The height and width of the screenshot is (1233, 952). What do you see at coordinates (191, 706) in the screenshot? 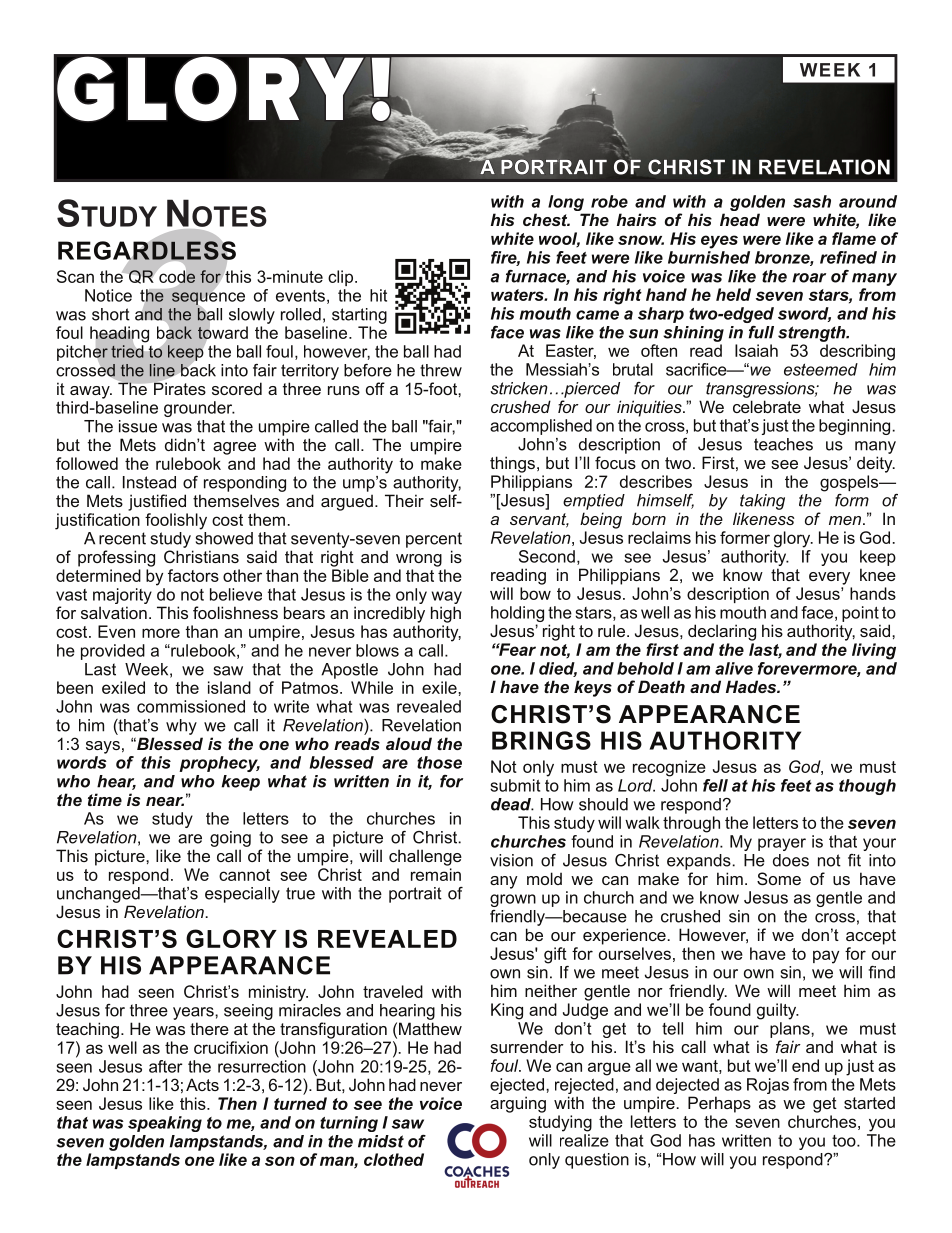
I see `commissioned` at bounding box center [191, 706].
